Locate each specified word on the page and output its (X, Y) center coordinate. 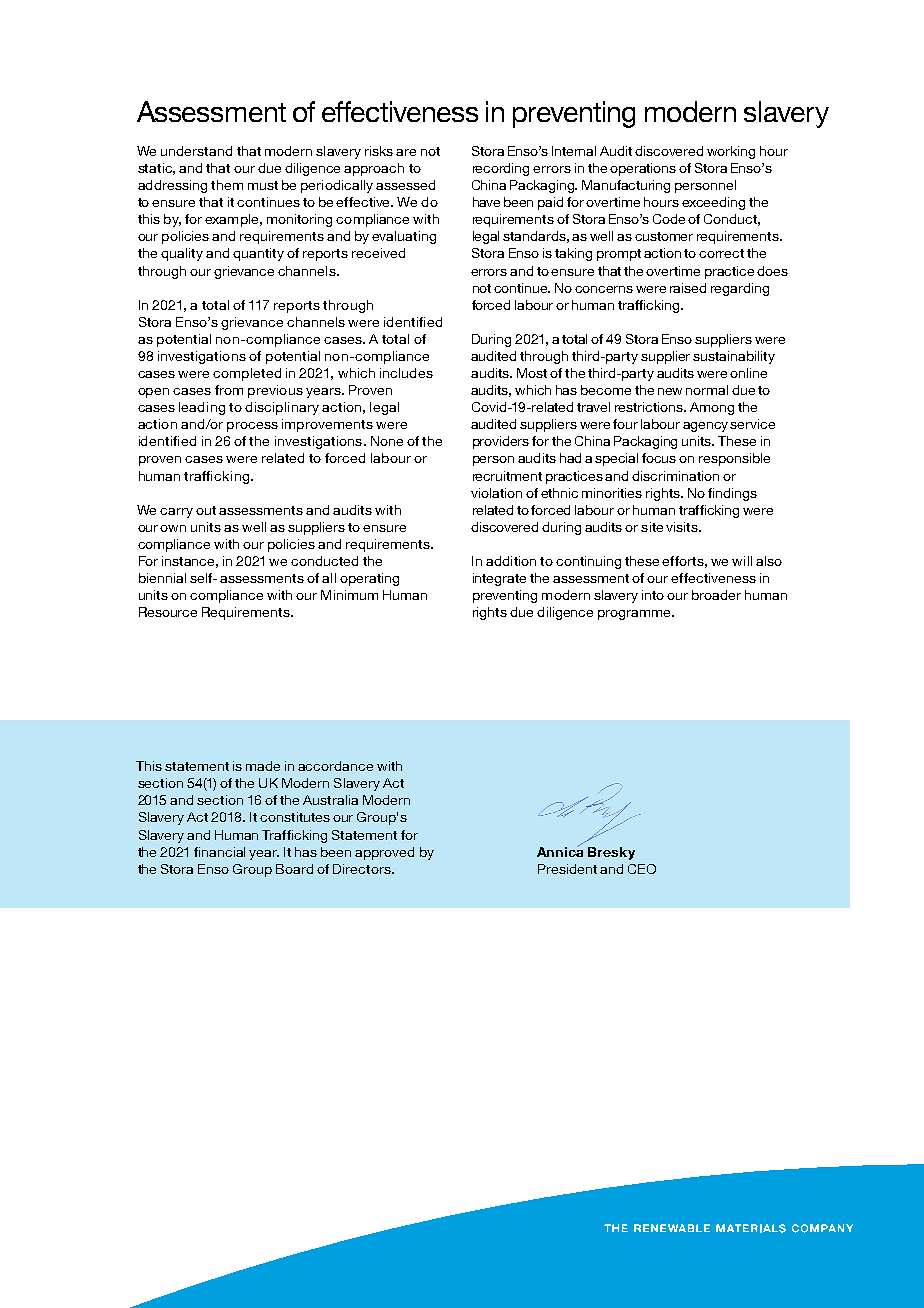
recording (501, 169)
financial (219, 852)
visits (683, 527)
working (731, 152)
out (206, 510)
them (227, 185)
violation (496, 493)
